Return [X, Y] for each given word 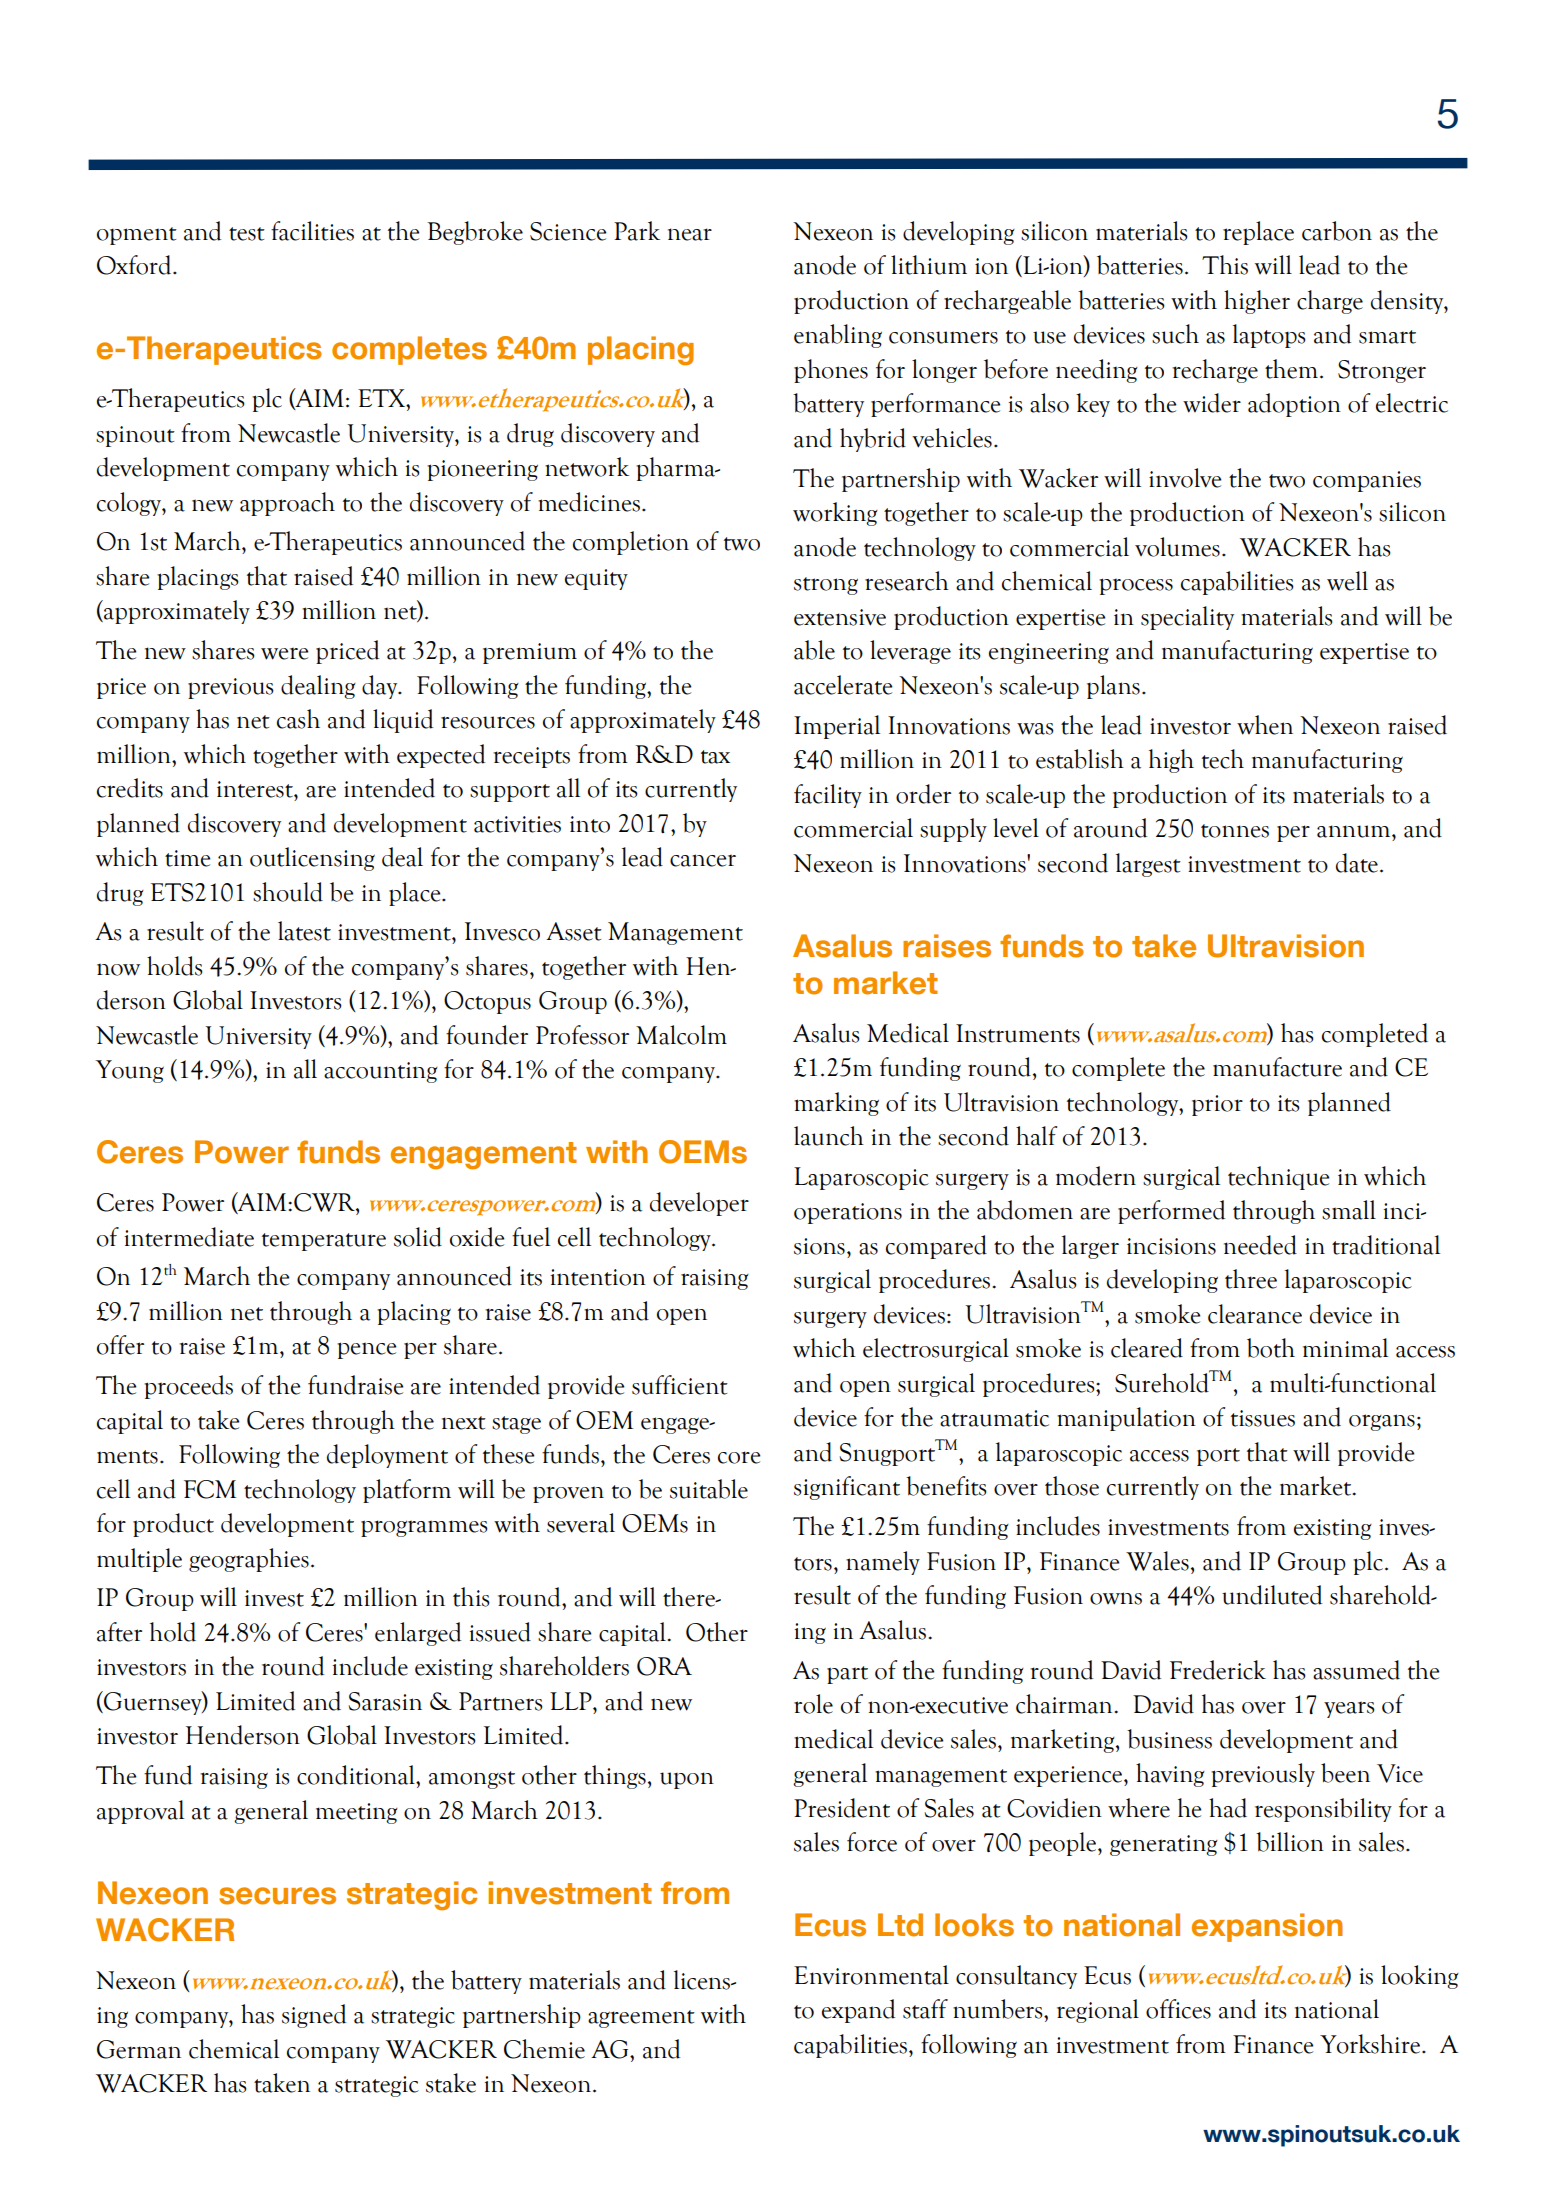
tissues [1263, 1418]
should [288, 892]
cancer [703, 860]
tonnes [1235, 831]
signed [314, 2016]
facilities [312, 231]
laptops [1269, 336]
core [739, 1457]
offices [1178, 2009]
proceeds [188, 1387]
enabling [838, 336]
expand [858, 2011]
